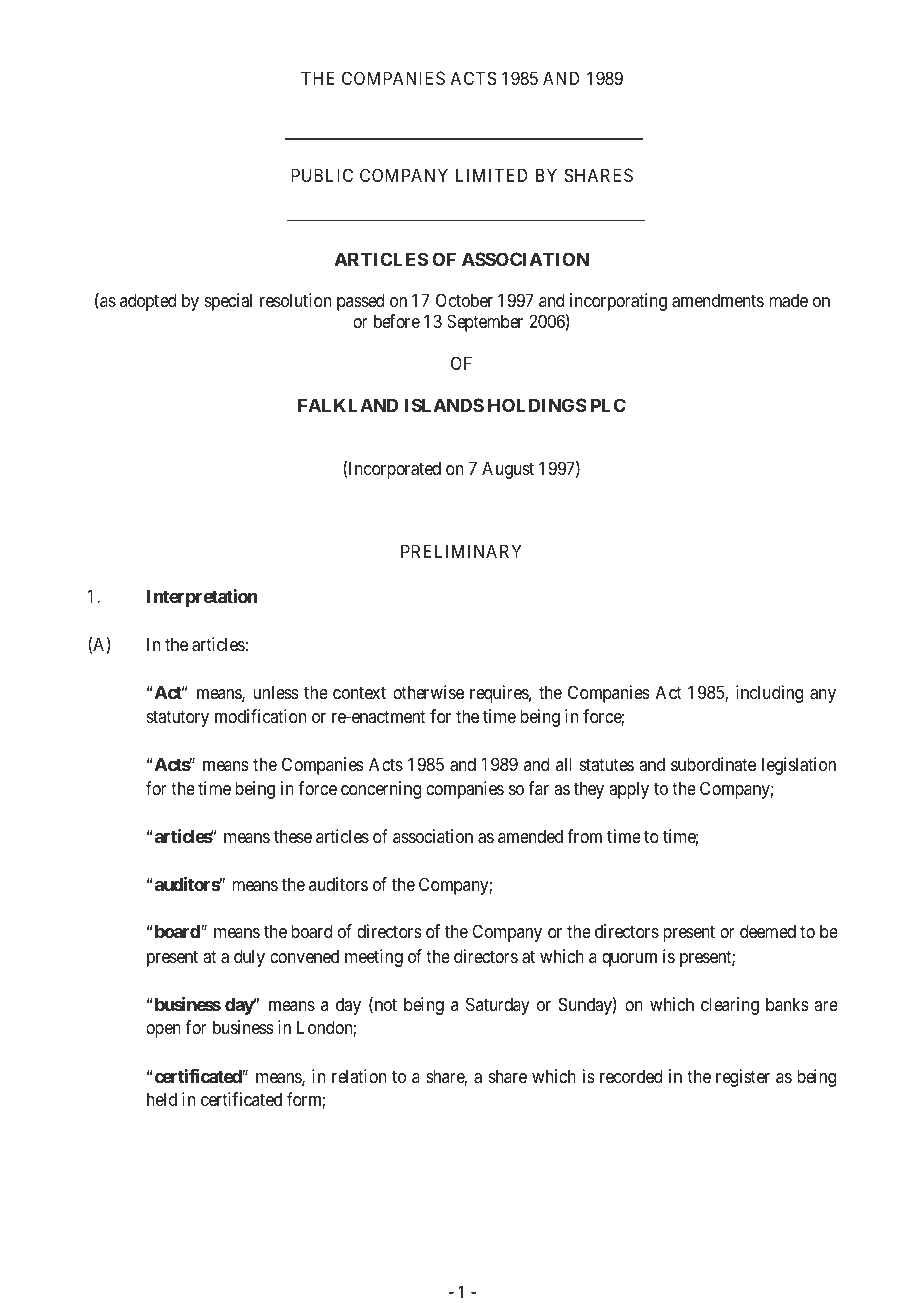 This page has height=1303, width=924. I want to click on held, so click(162, 1099).
